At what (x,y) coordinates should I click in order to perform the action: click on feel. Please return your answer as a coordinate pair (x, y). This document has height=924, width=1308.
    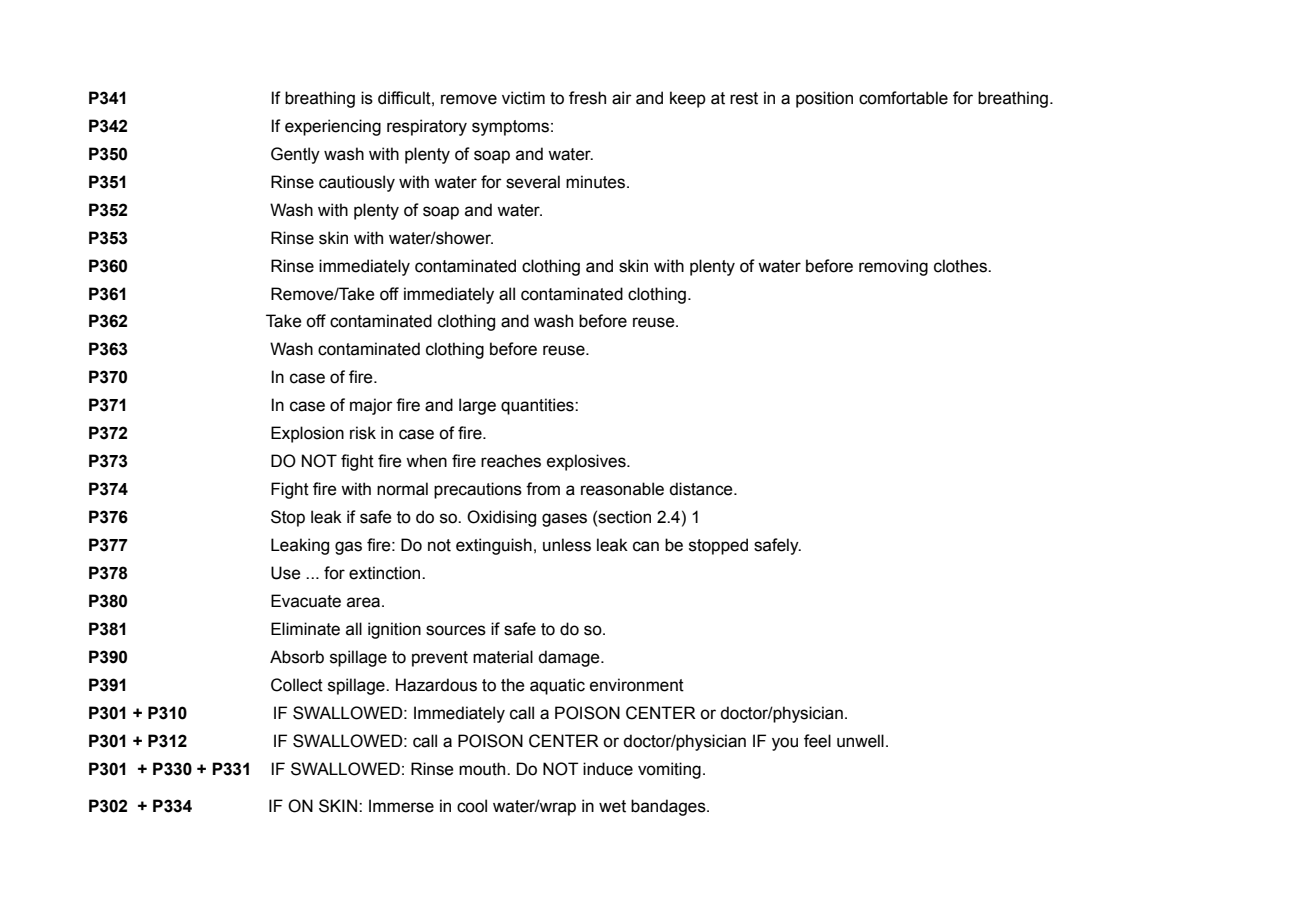
    Looking at the image, I should click on (817, 741).
